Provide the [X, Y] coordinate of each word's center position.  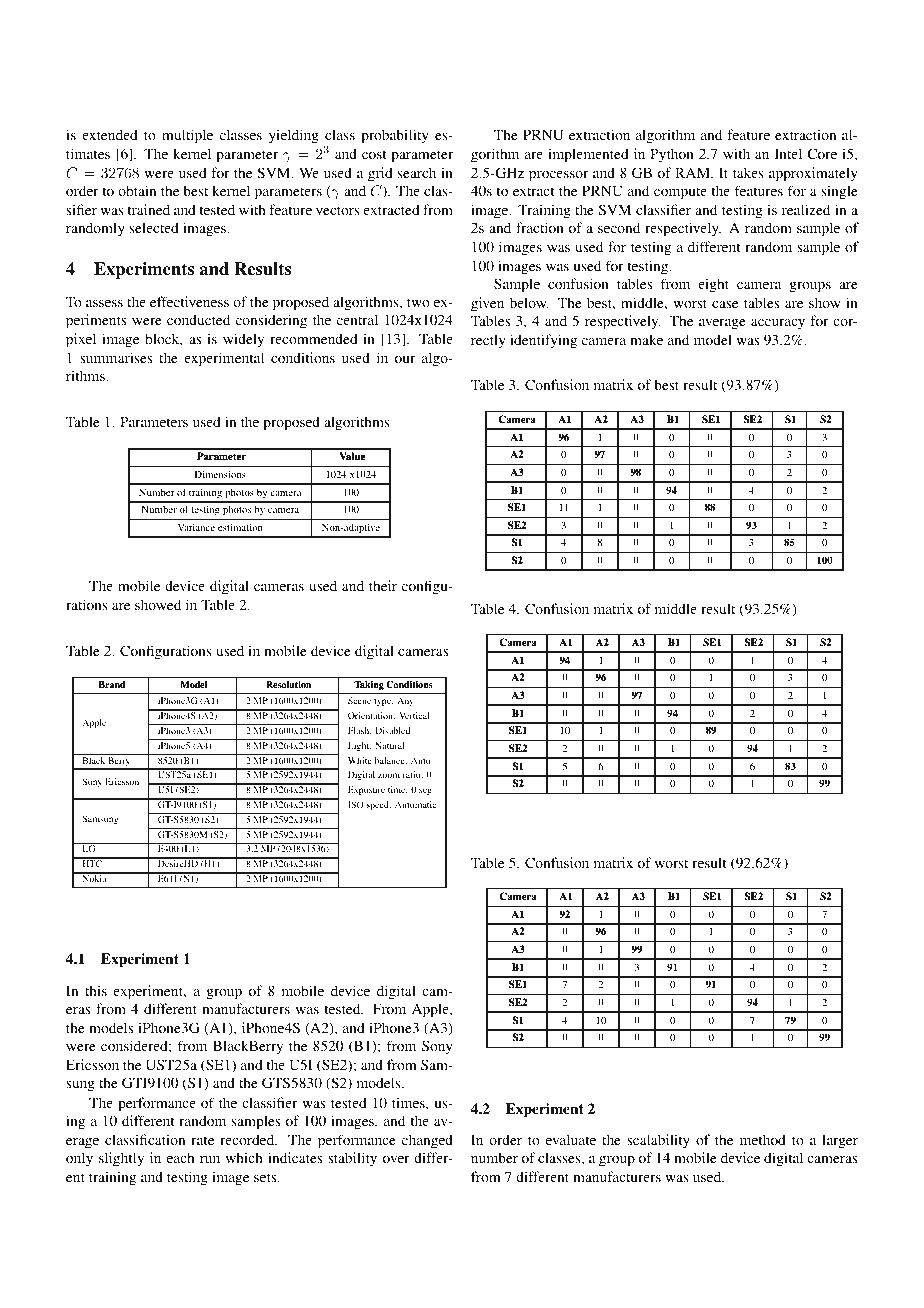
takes [748, 172]
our [405, 359]
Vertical [414, 715]
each [180, 1157]
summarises [116, 357]
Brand [112, 684]
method [763, 1139]
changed [427, 1141]
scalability [658, 1141]
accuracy [778, 324]
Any [405, 701]
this [96, 990]
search [417, 172]
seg [425, 791]
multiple [187, 136]
